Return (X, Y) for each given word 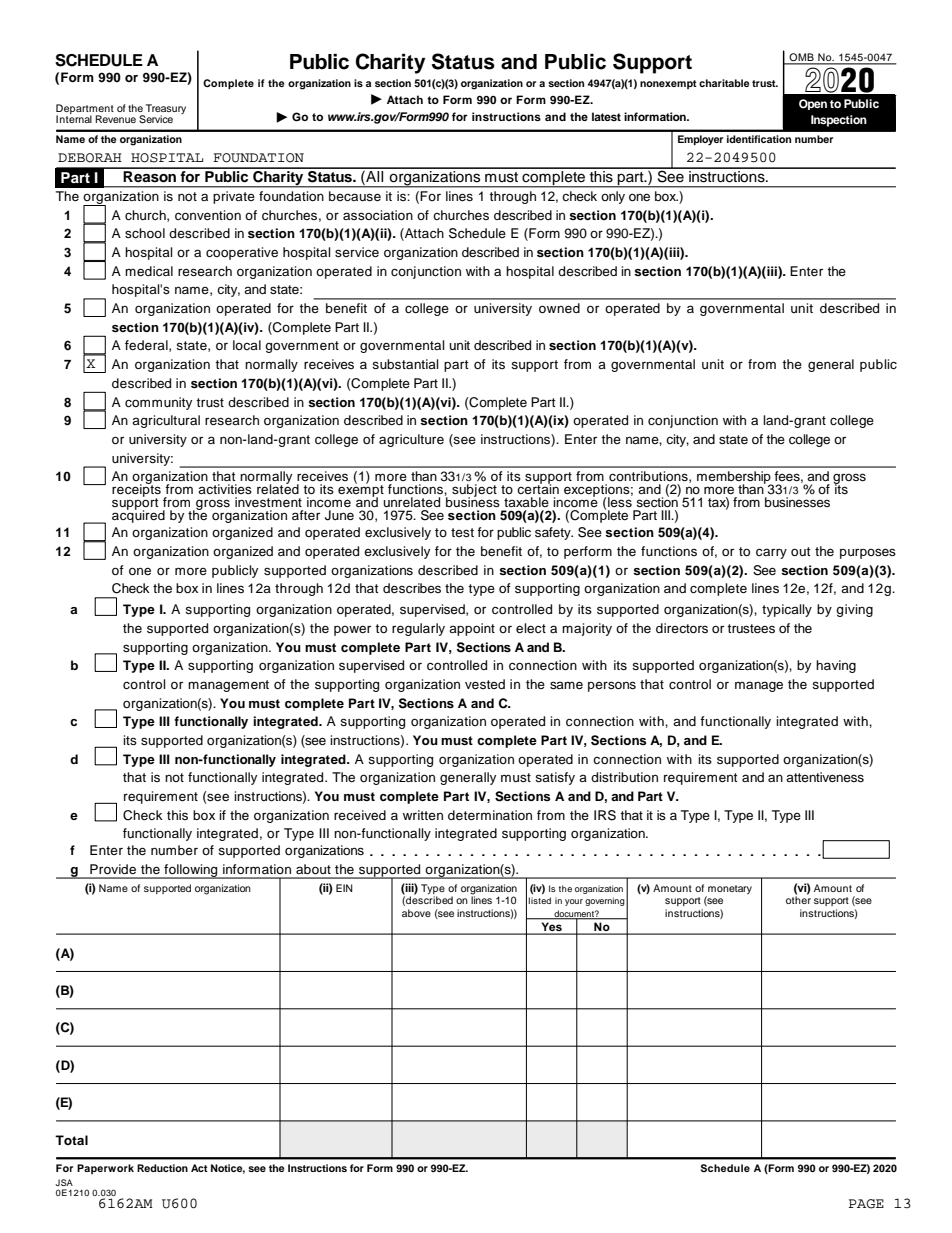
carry (771, 553)
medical (149, 271)
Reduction (162, 1168)
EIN (344, 888)
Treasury (166, 110)
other (798, 899)
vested (485, 684)
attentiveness (825, 777)
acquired (138, 515)
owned (559, 308)
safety (554, 533)
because (355, 196)
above (416, 913)
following (191, 871)
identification (759, 139)
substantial (405, 364)
